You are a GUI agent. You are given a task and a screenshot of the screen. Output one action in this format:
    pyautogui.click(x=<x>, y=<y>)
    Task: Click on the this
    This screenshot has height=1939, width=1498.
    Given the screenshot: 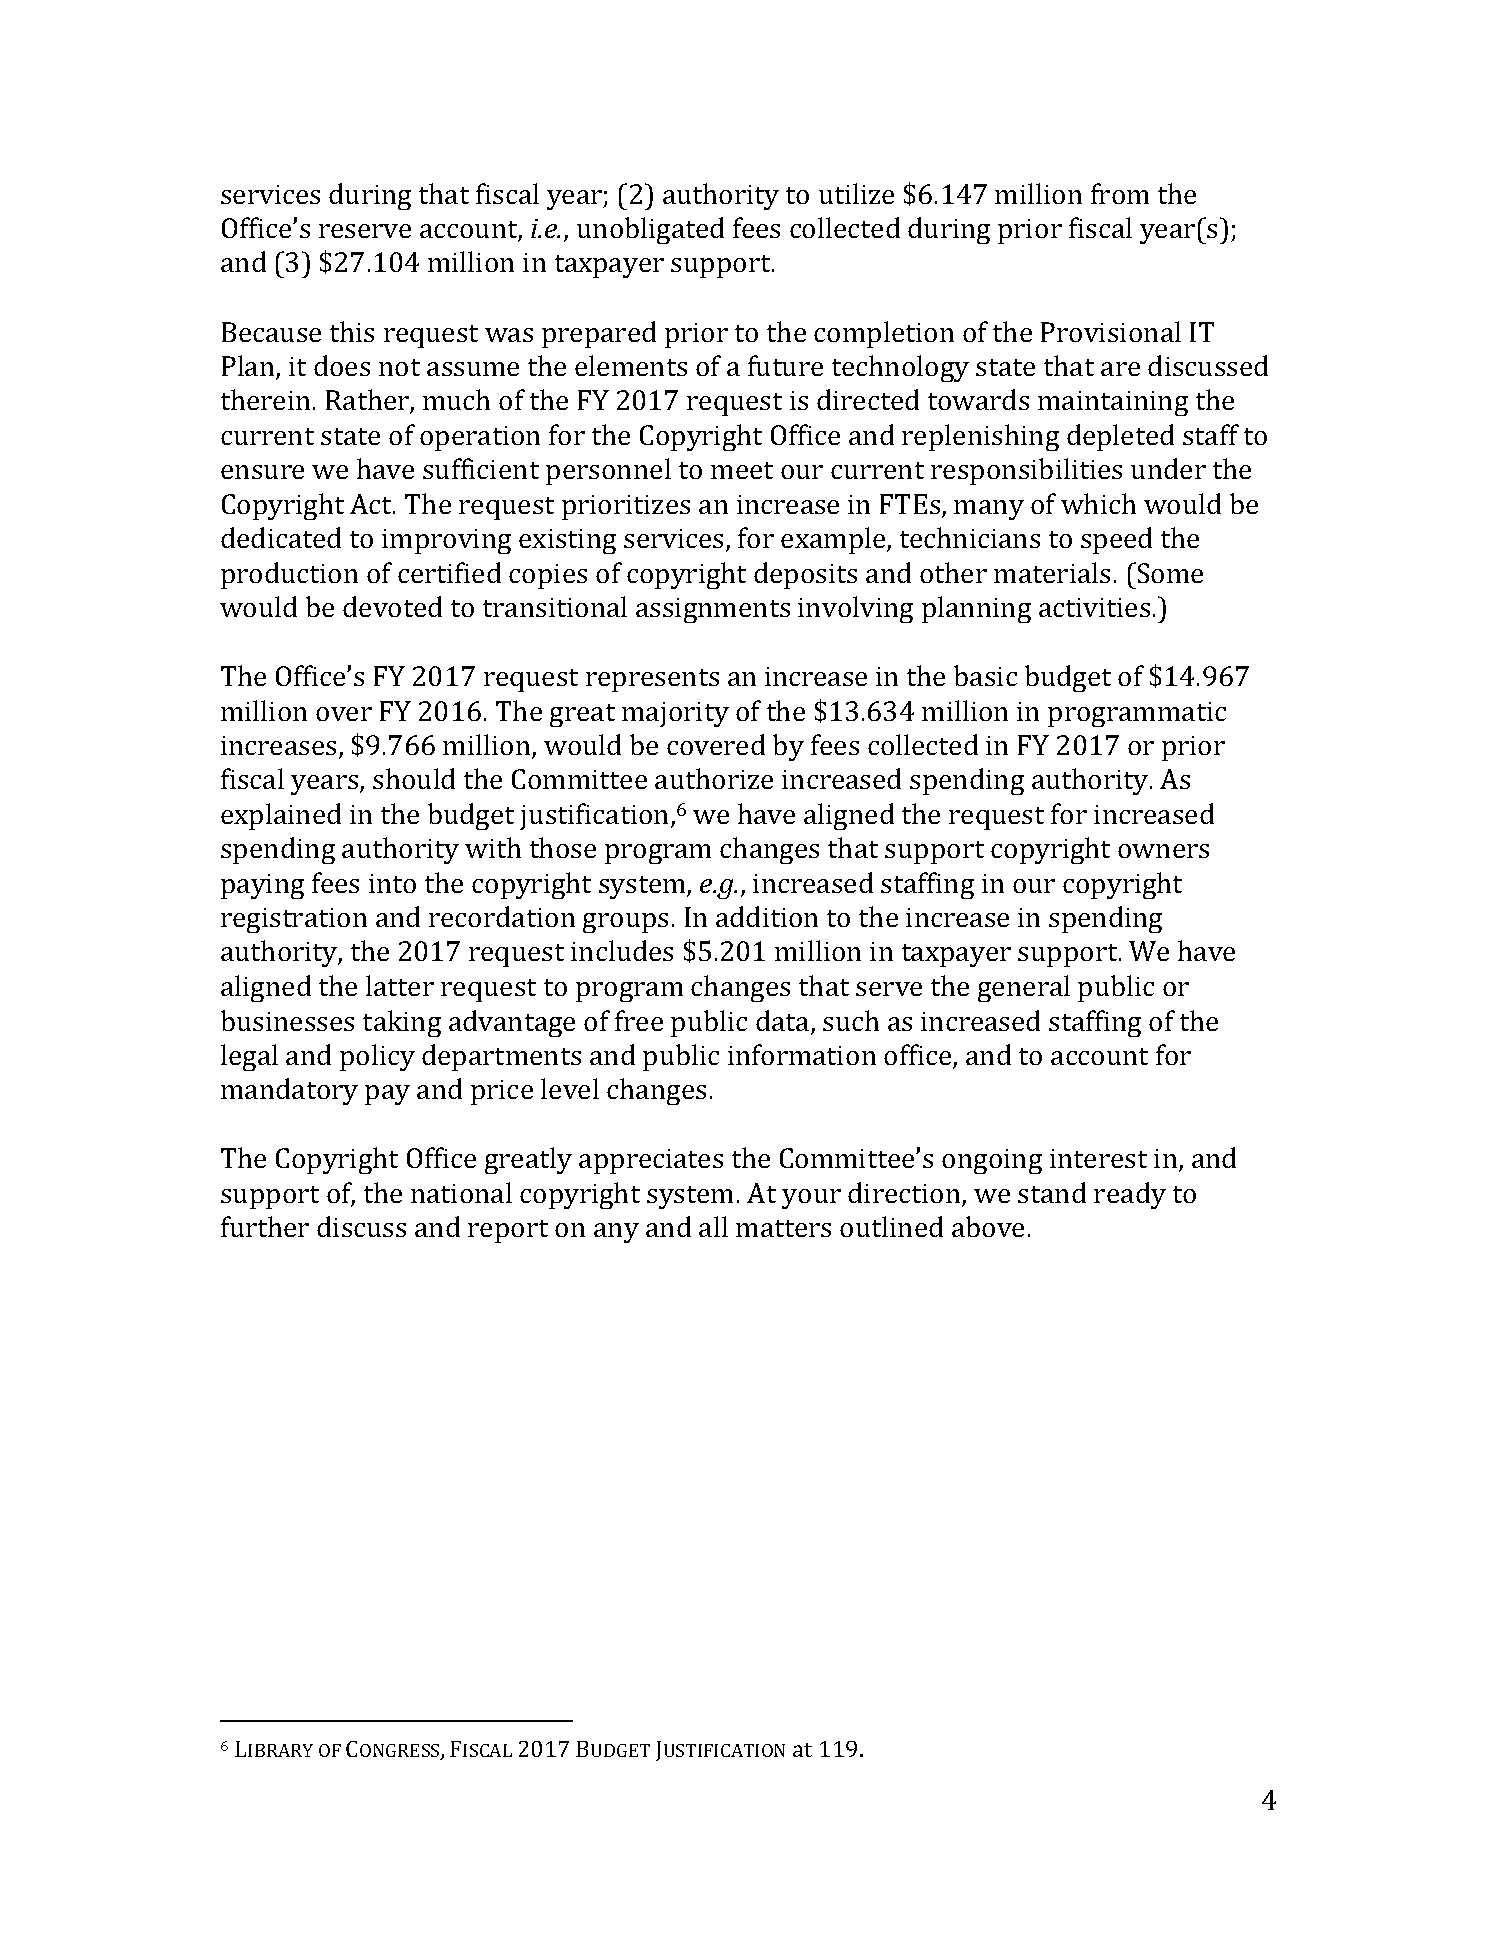 What is the action you would take?
    pyautogui.click(x=352, y=331)
